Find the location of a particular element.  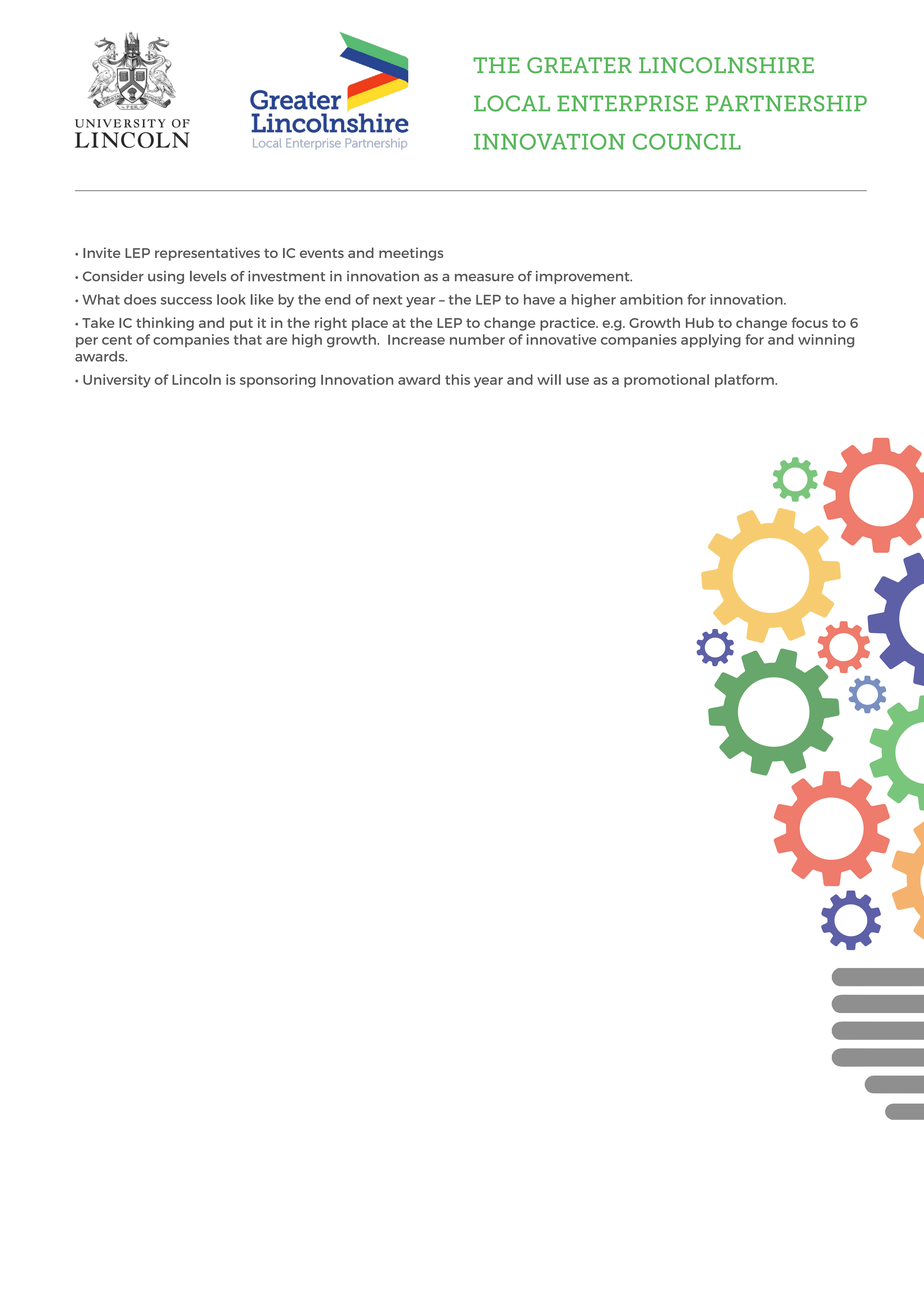

thinking is located at coordinates (165, 324).
